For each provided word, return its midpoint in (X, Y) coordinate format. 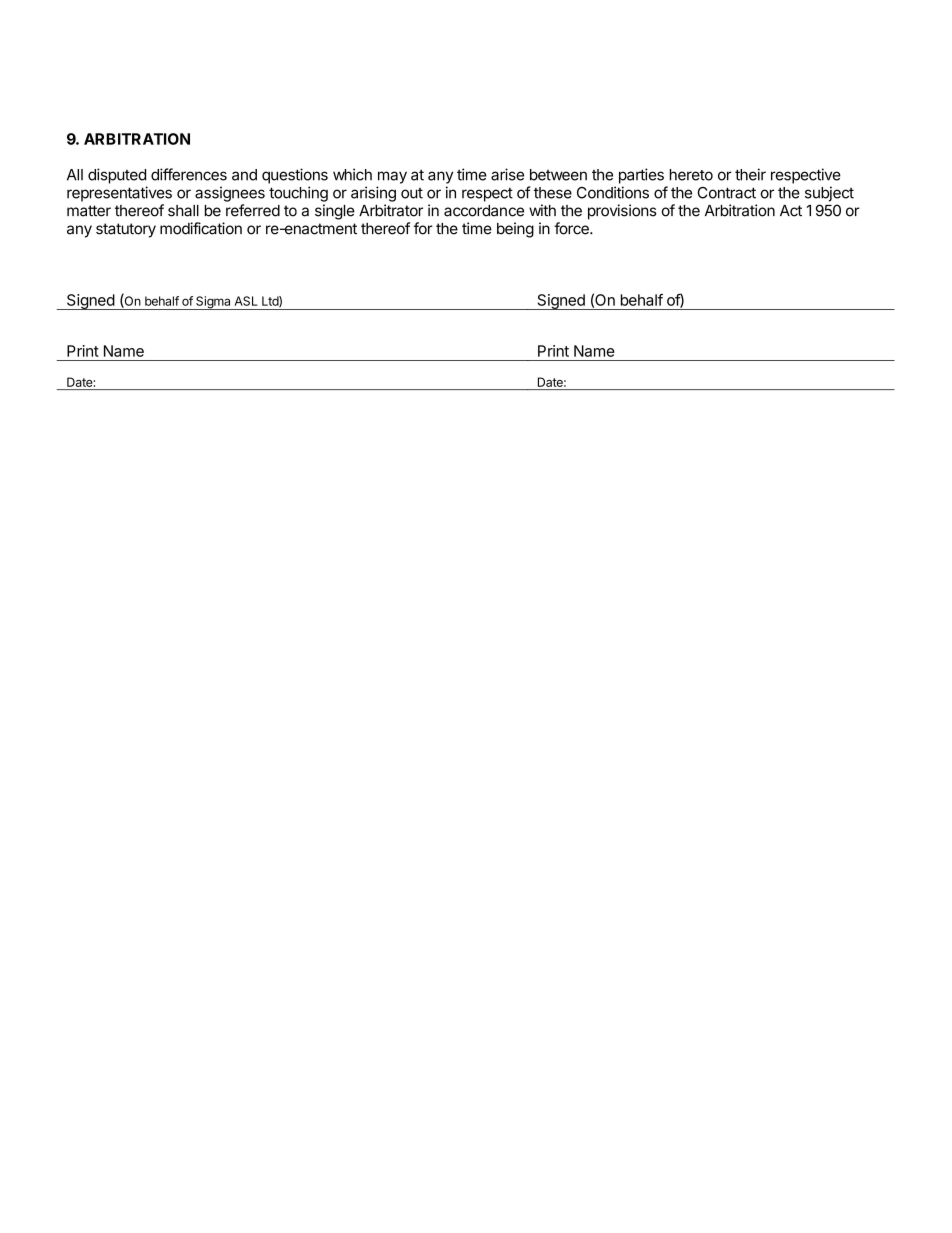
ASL (246, 301)
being (515, 230)
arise (507, 174)
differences (189, 174)
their (750, 174)
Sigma (213, 303)
